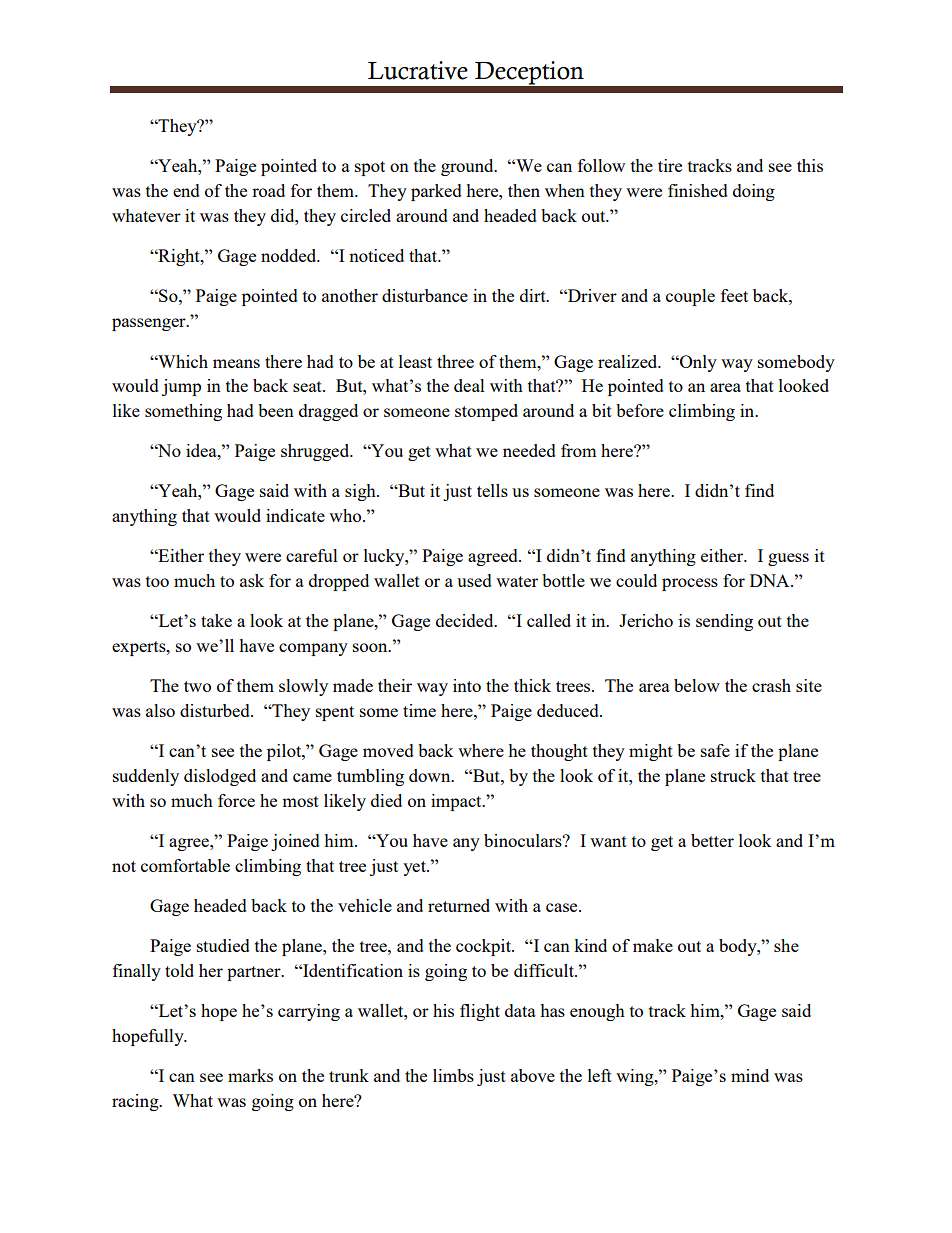  I want to click on mind, so click(750, 1075).
